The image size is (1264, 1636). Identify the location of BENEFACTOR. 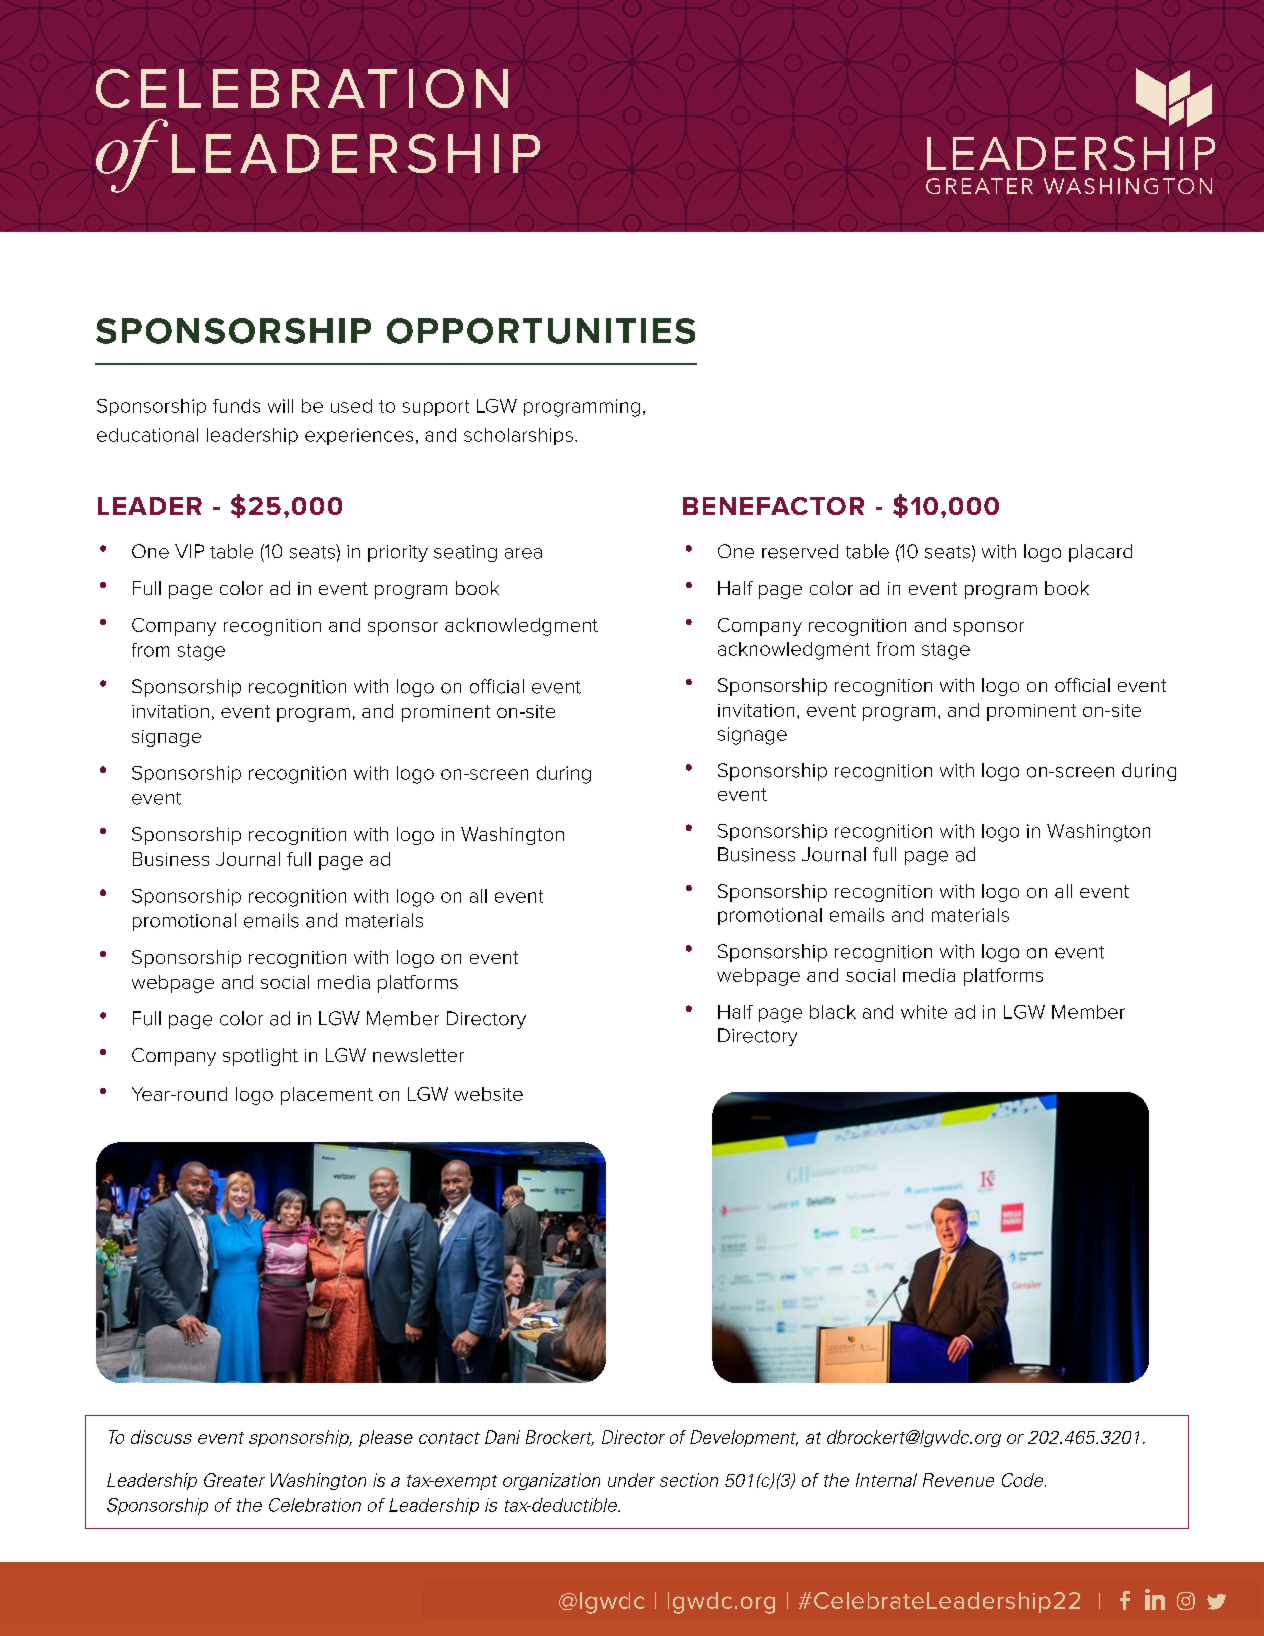
(773, 506).
